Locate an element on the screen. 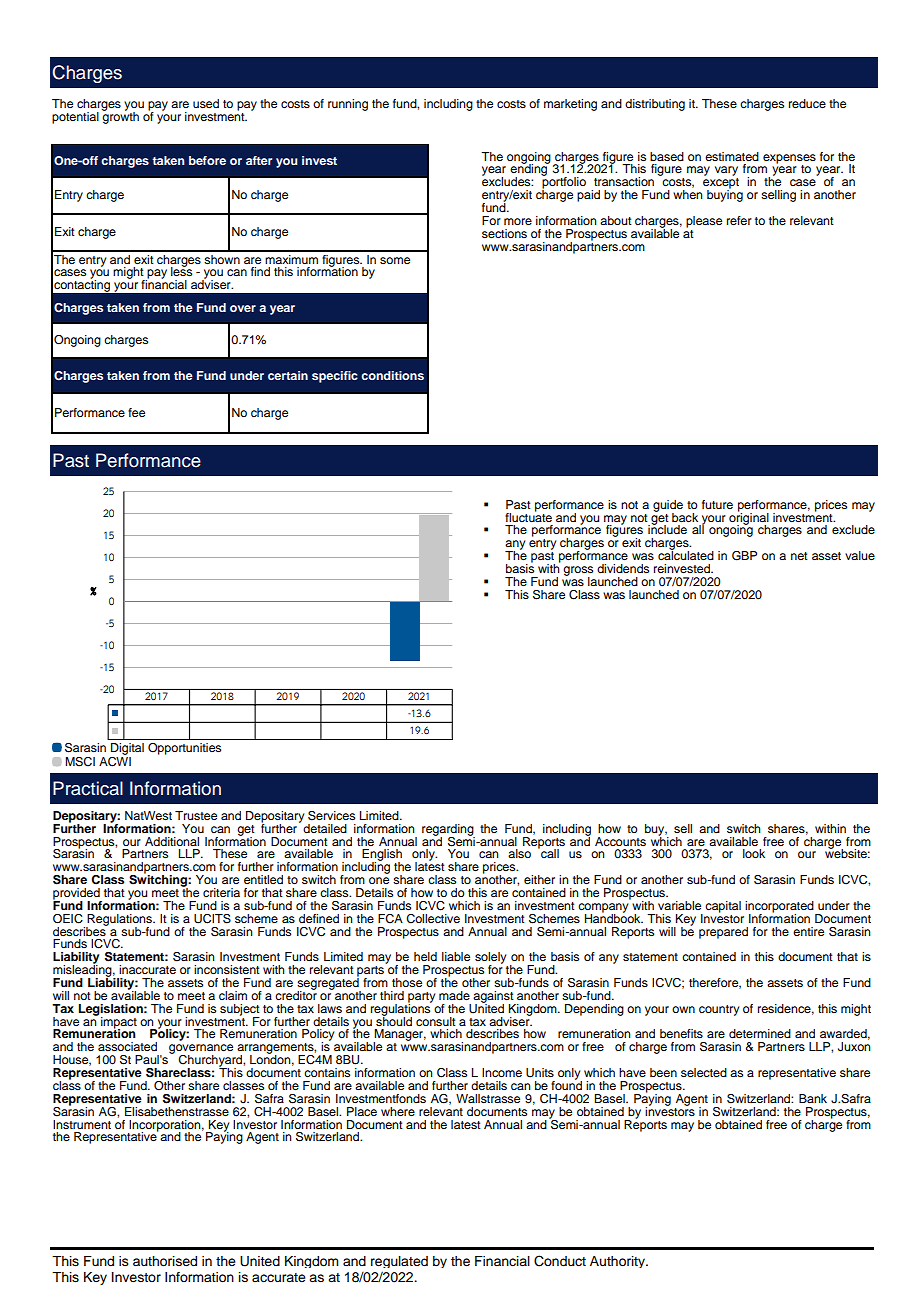  future is located at coordinates (717, 504).
